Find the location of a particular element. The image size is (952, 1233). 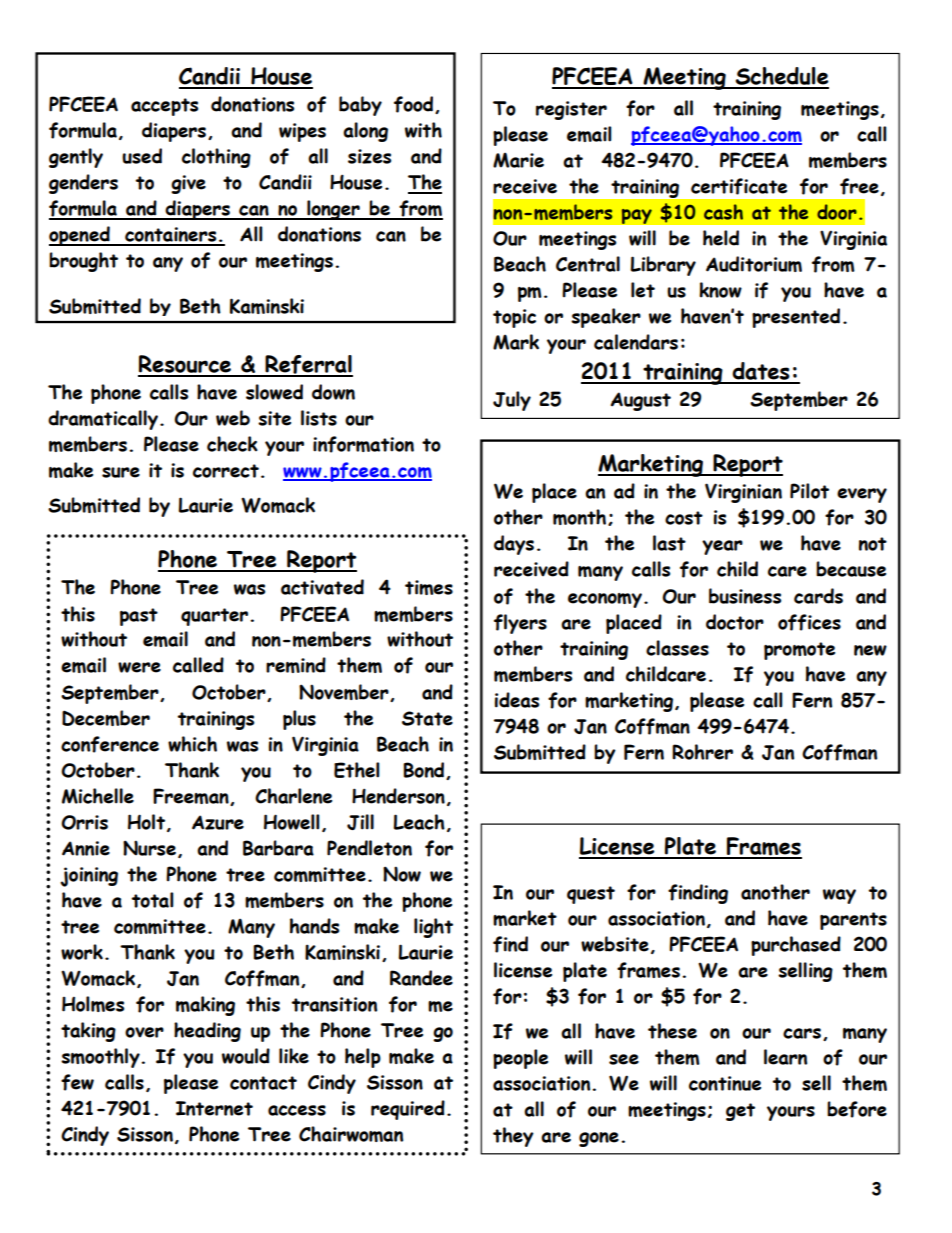

certificate is located at coordinates (739, 186).
